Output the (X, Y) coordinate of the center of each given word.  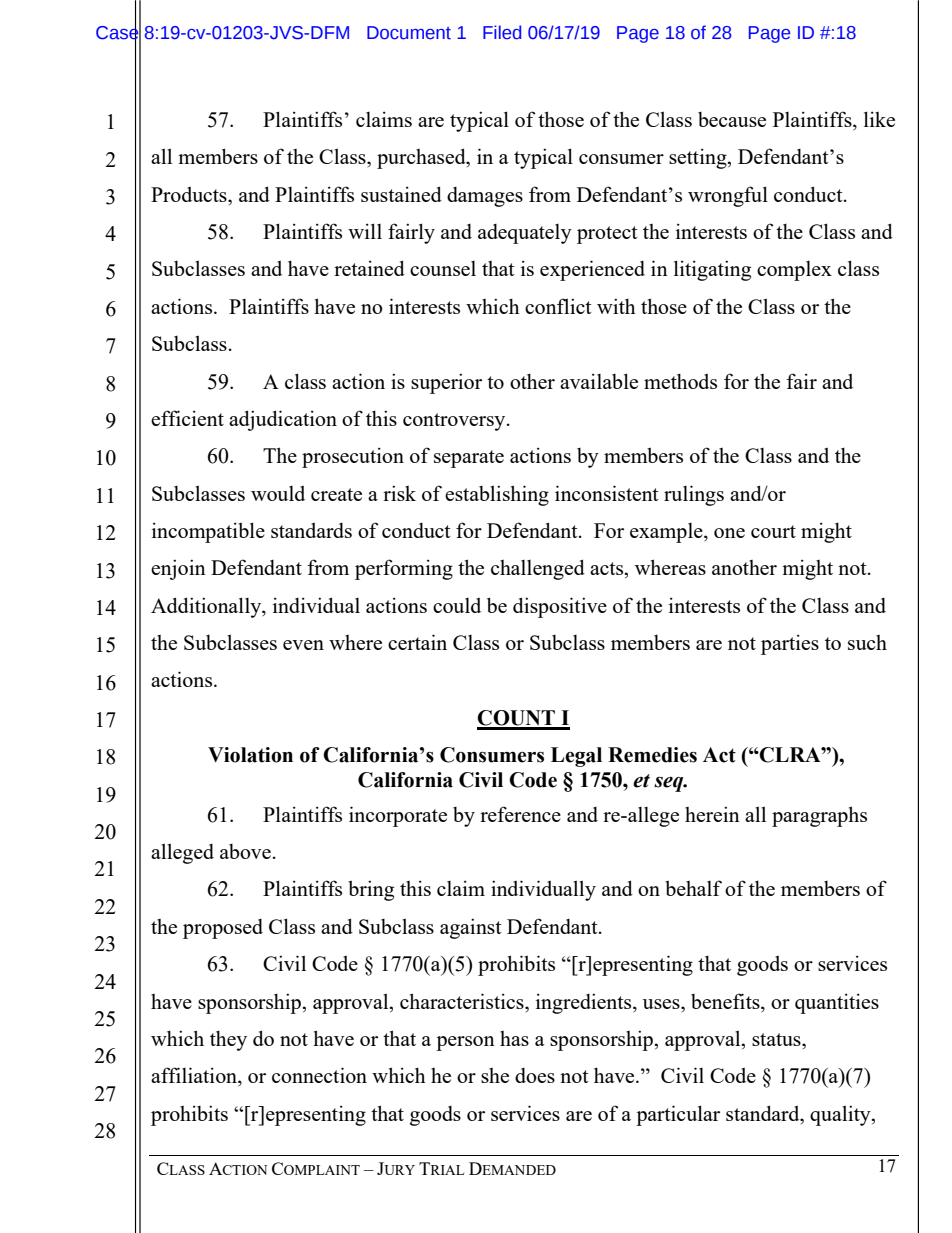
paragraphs (819, 816)
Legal (576, 757)
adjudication (283, 420)
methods (680, 381)
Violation (250, 755)
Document (409, 33)
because (732, 119)
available (599, 381)
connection (319, 1075)
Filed (502, 32)
